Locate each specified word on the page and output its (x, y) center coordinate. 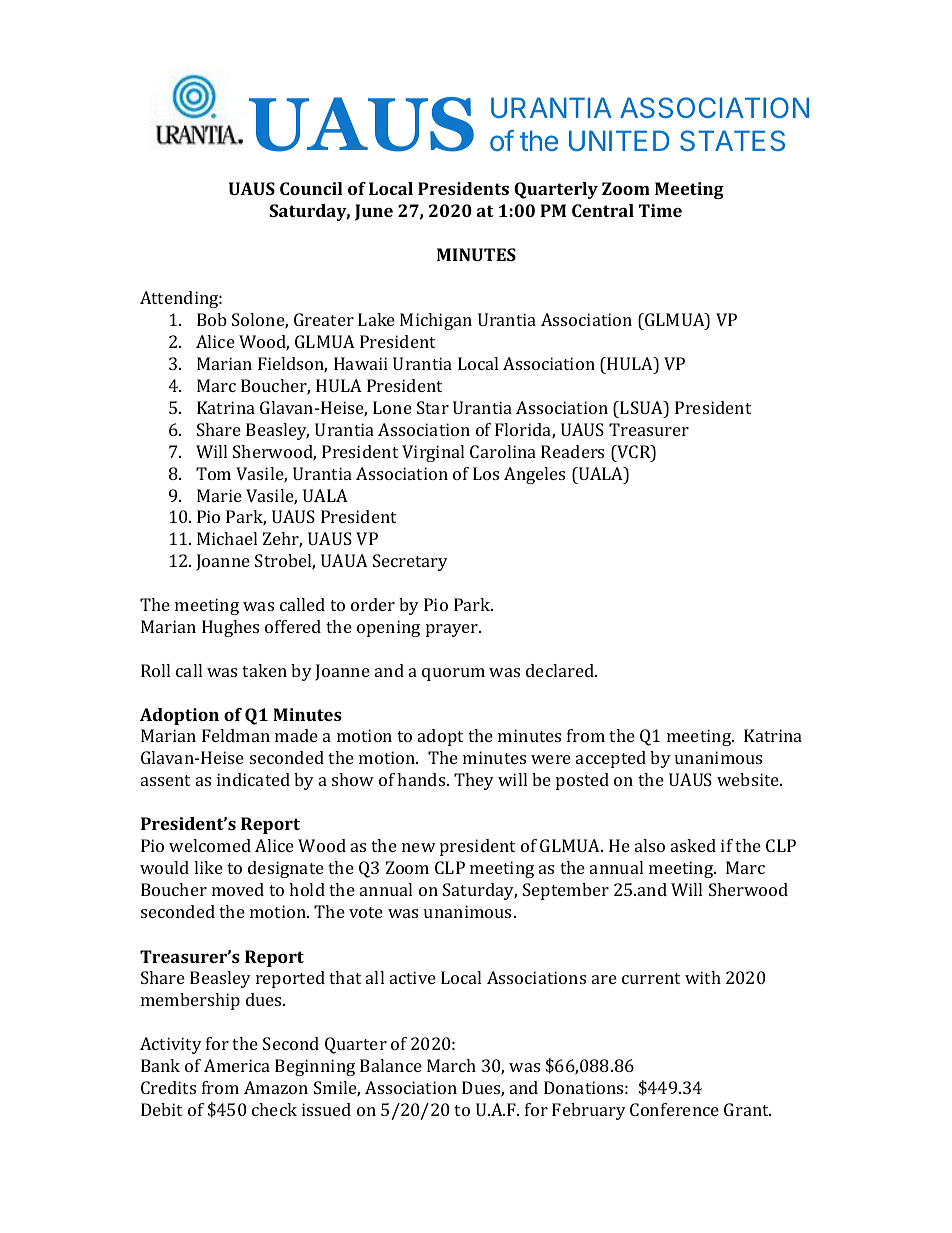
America (237, 1065)
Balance (391, 1065)
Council (311, 188)
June (374, 212)
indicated (253, 779)
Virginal (433, 453)
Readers (572, 451)
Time (660, 210)
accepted (611, 759)
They (474, 781)
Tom (213, 473)
